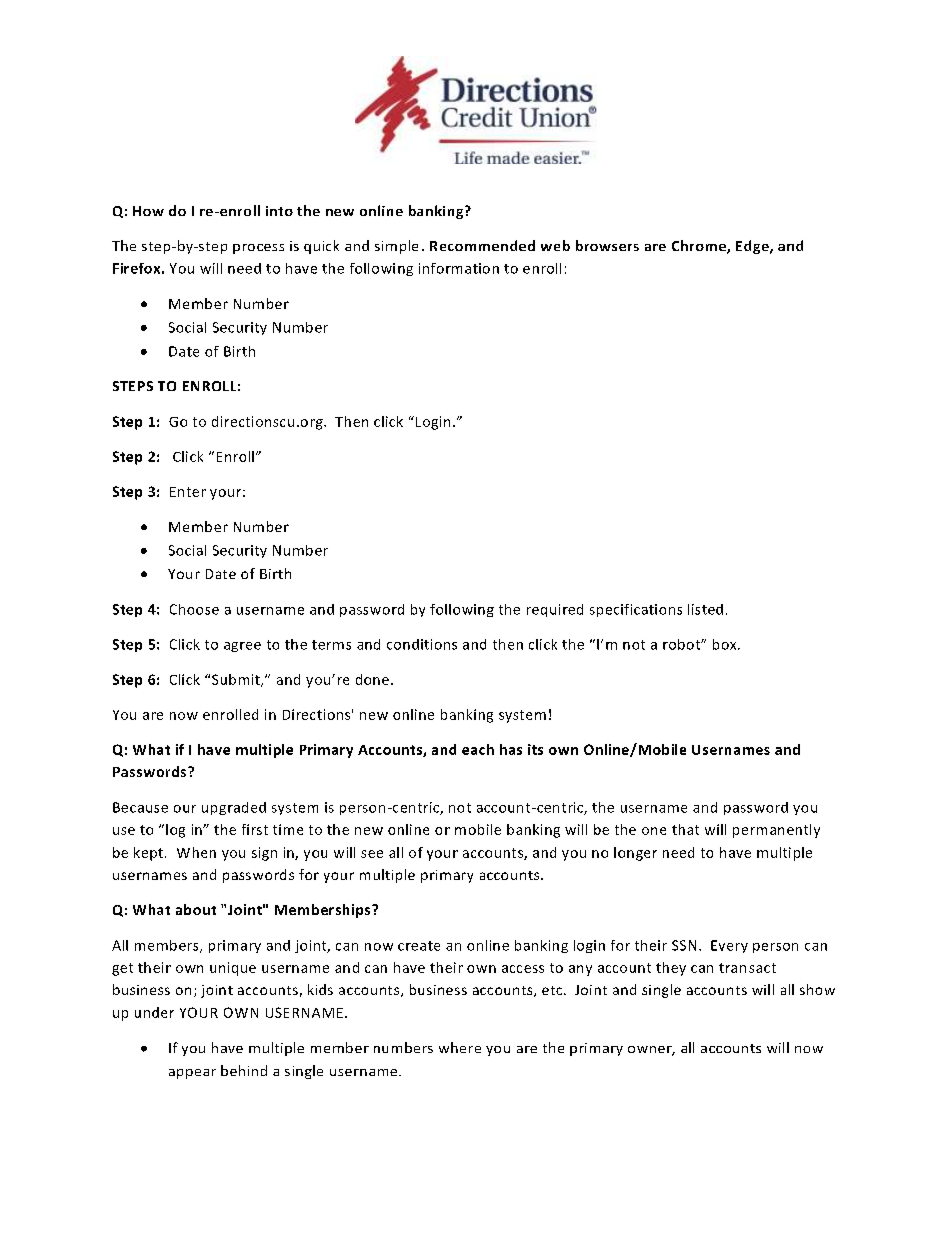  What do you see at coordinates (188, 492) in the screenshot?
I see `Enter` at bounding box center [188, 492].
